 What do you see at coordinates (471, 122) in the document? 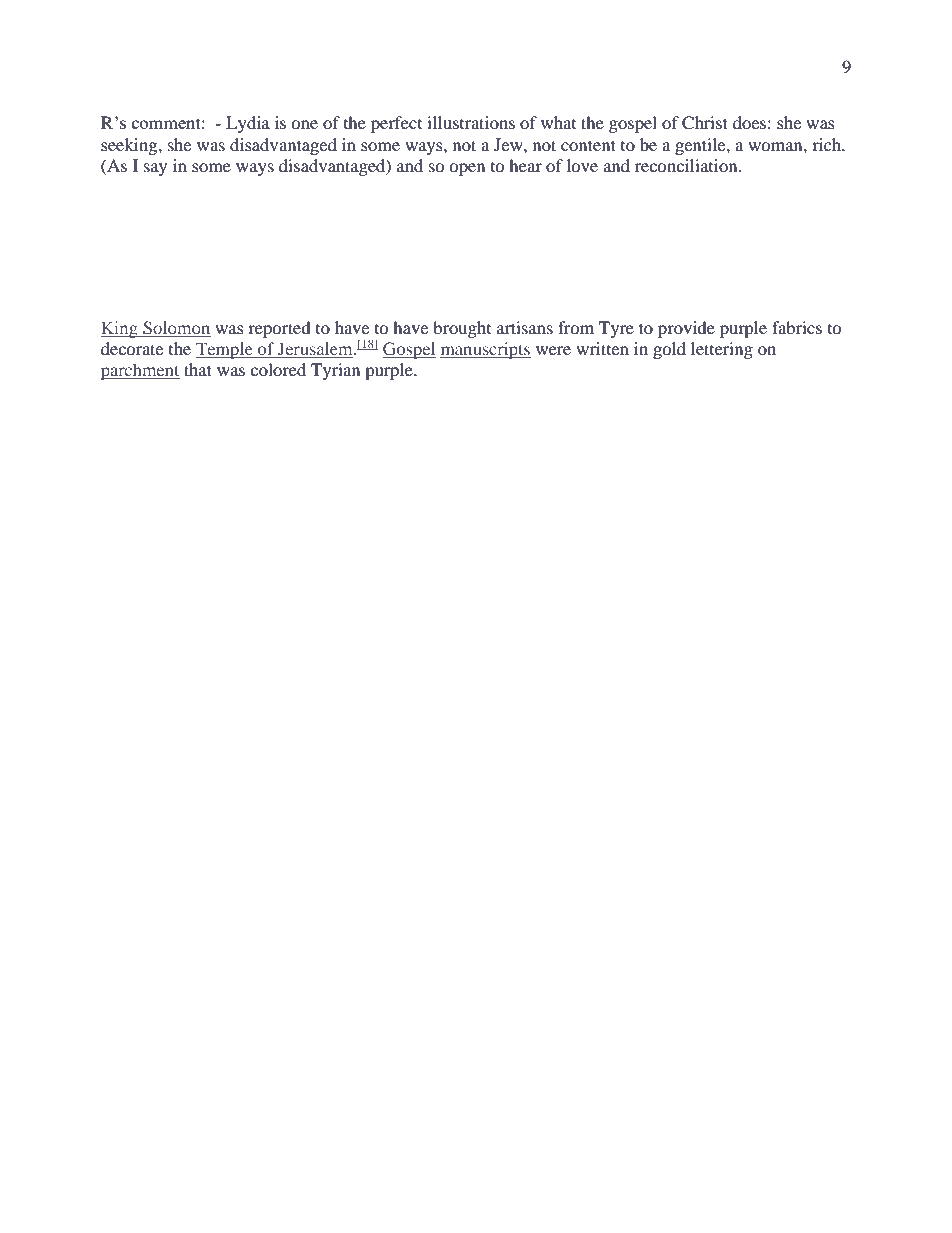
I see `illustrations` at bounding box center [471, 122].
